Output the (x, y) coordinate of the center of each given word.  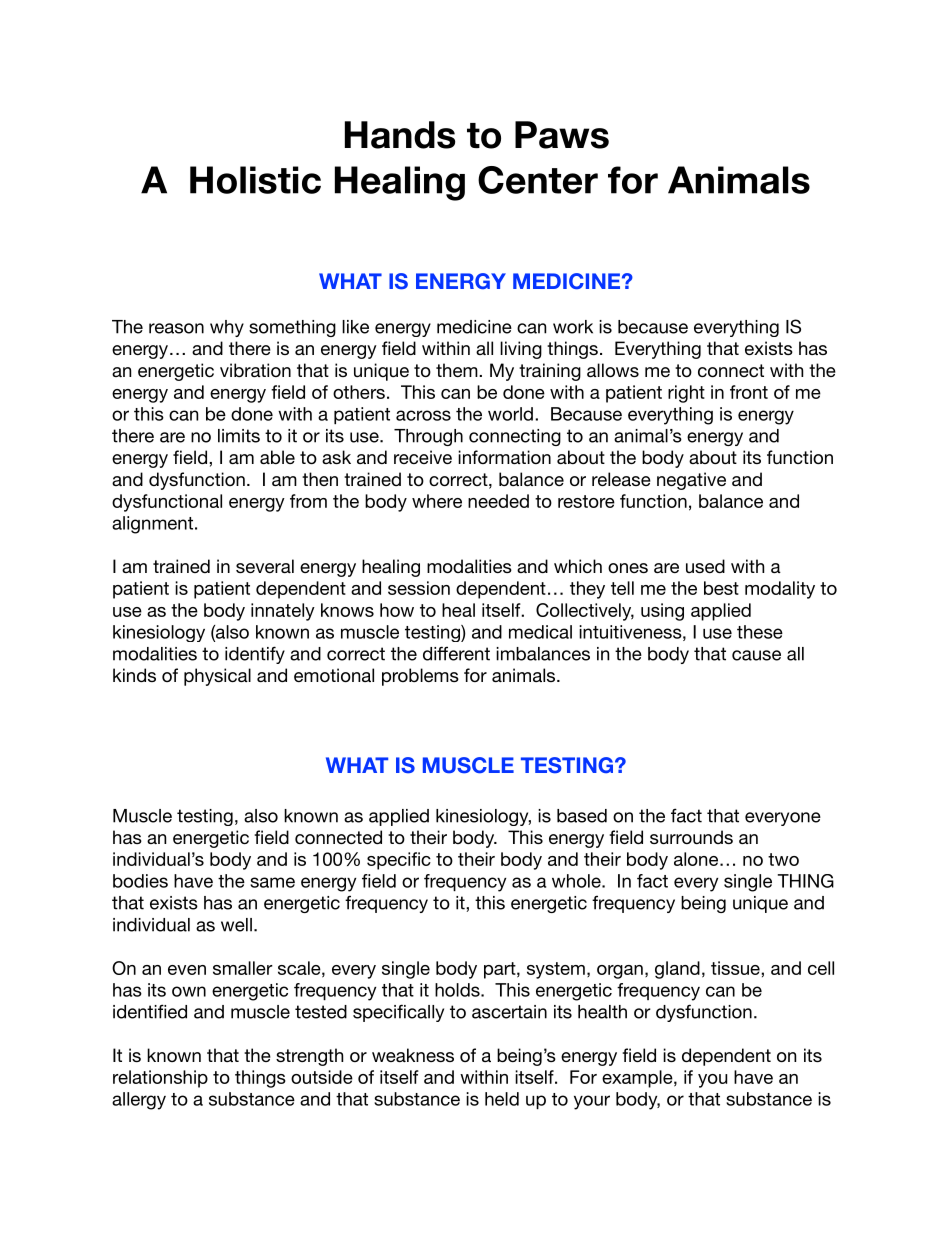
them (458, 370)
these (760, 632)
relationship (160, 1079)
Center (538, 180)
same (272, 882)
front (749, 392)
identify (255, 655)
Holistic (255, 180)
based (582, 816)
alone (697, 859)
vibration (255, 370)
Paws (562, 135)
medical (540, 632)
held (502, 1099)
